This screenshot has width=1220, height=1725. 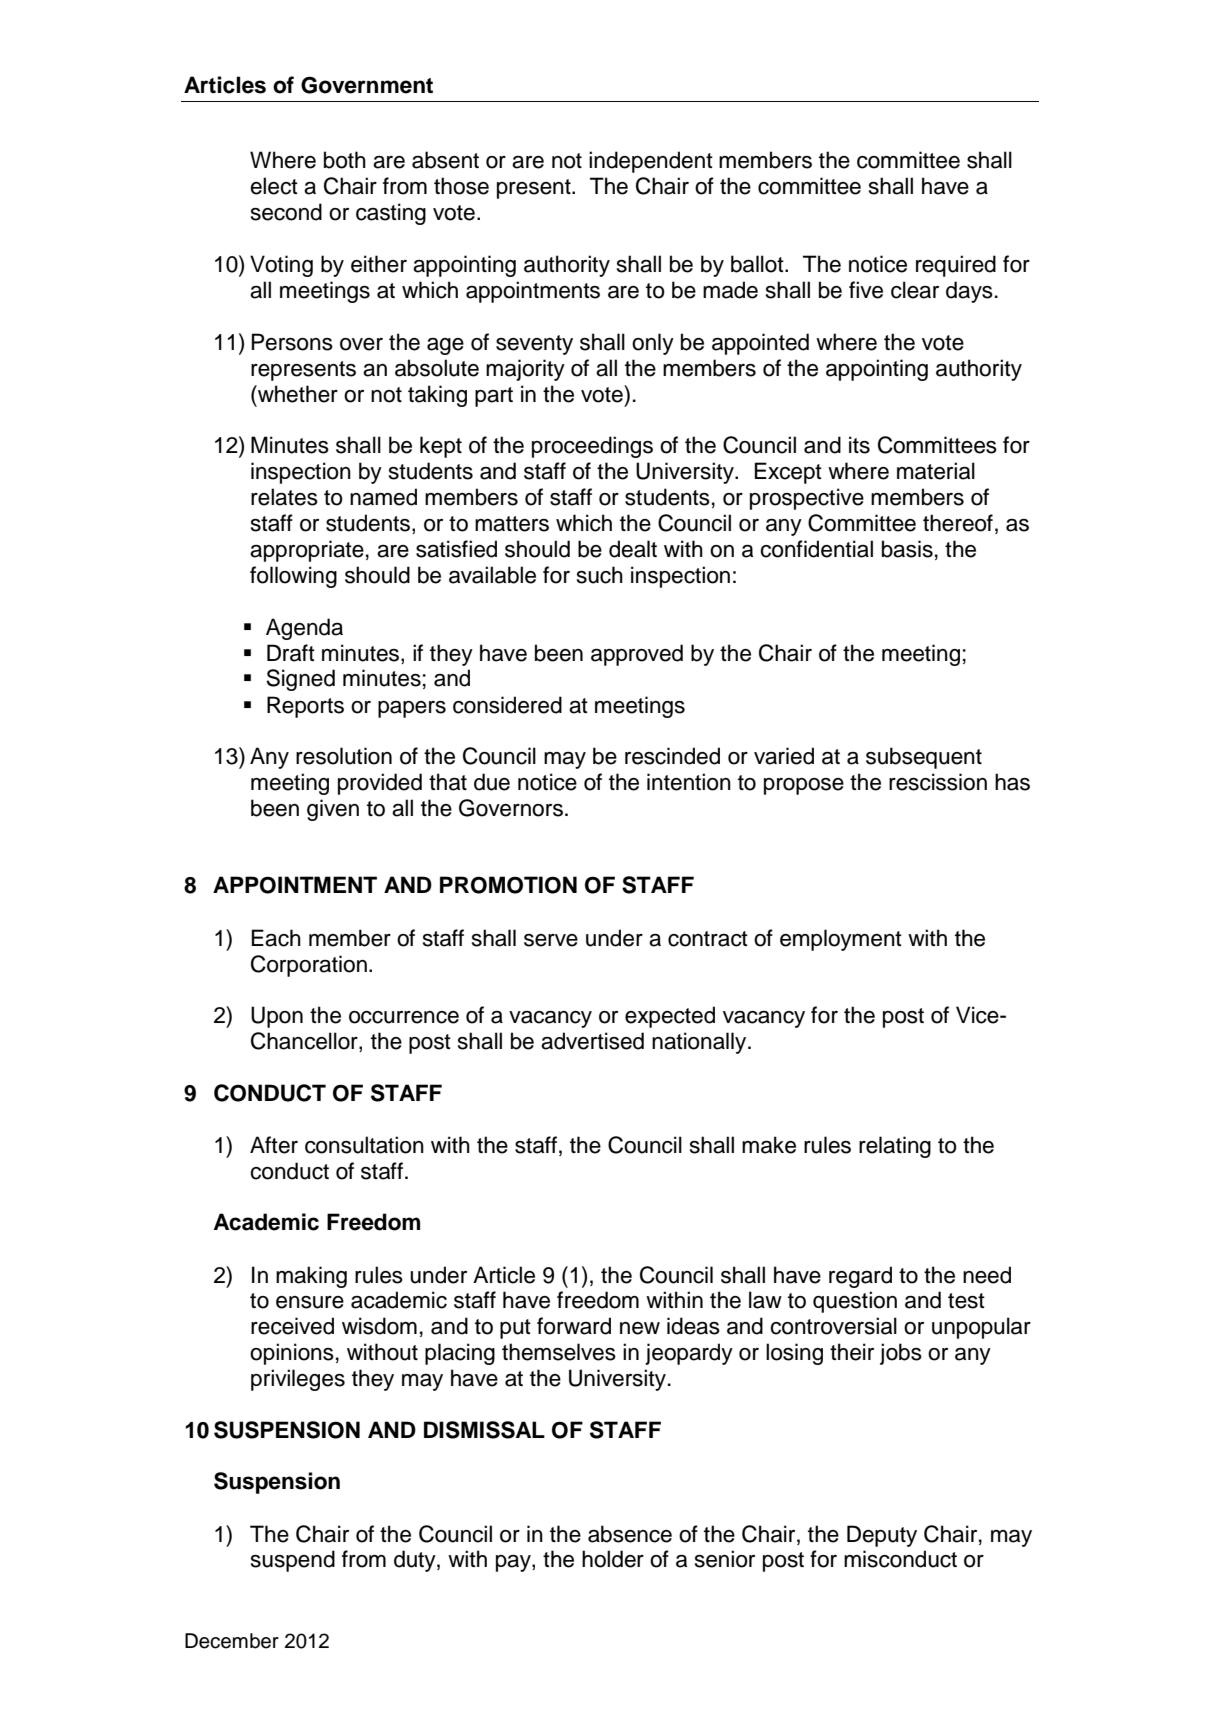 What do you see at coordinates (276, 938) in the screenshot?
I see `Each` at bounding box center [276, 938].
